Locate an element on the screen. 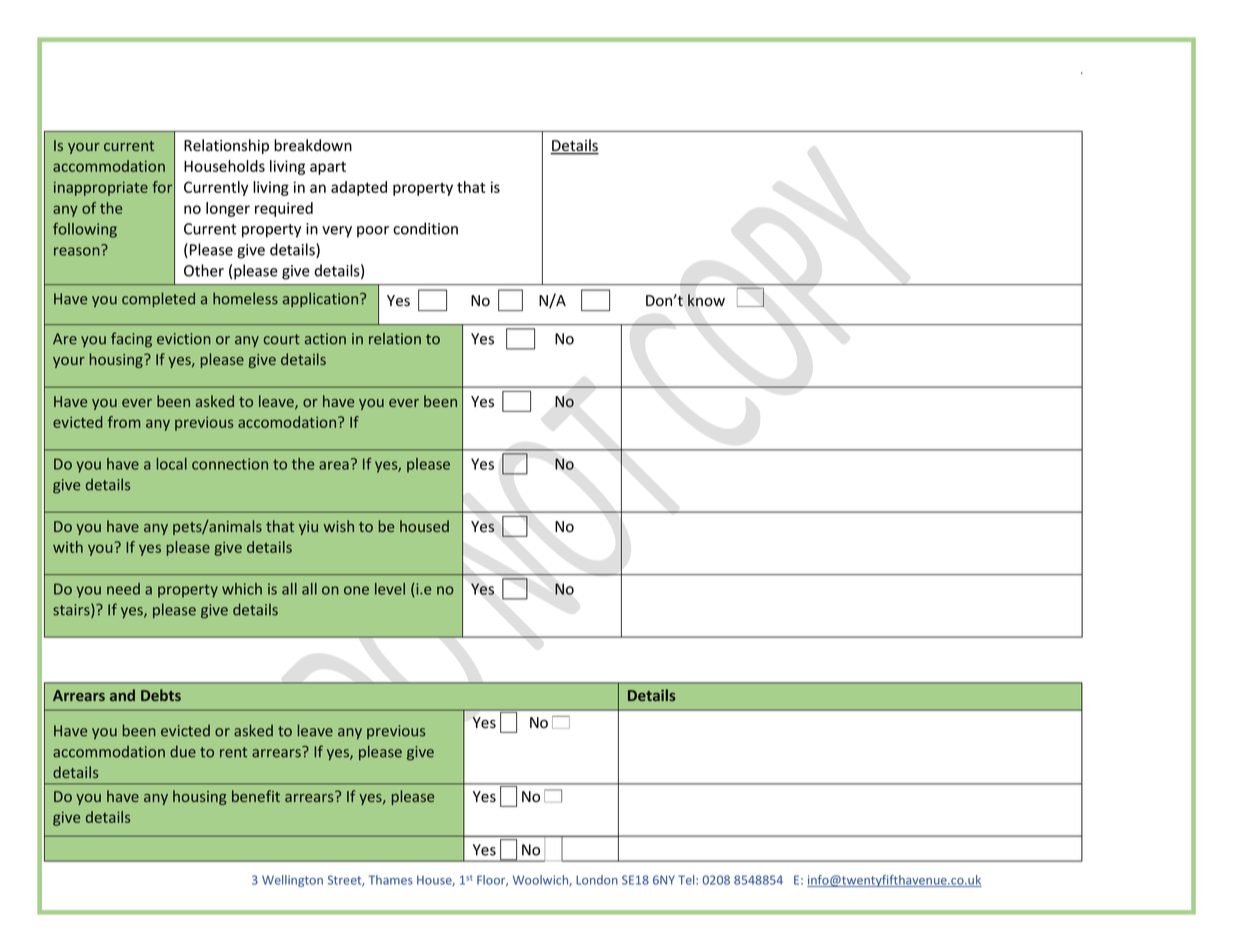  benefit is located at coordinates (256, 796).
